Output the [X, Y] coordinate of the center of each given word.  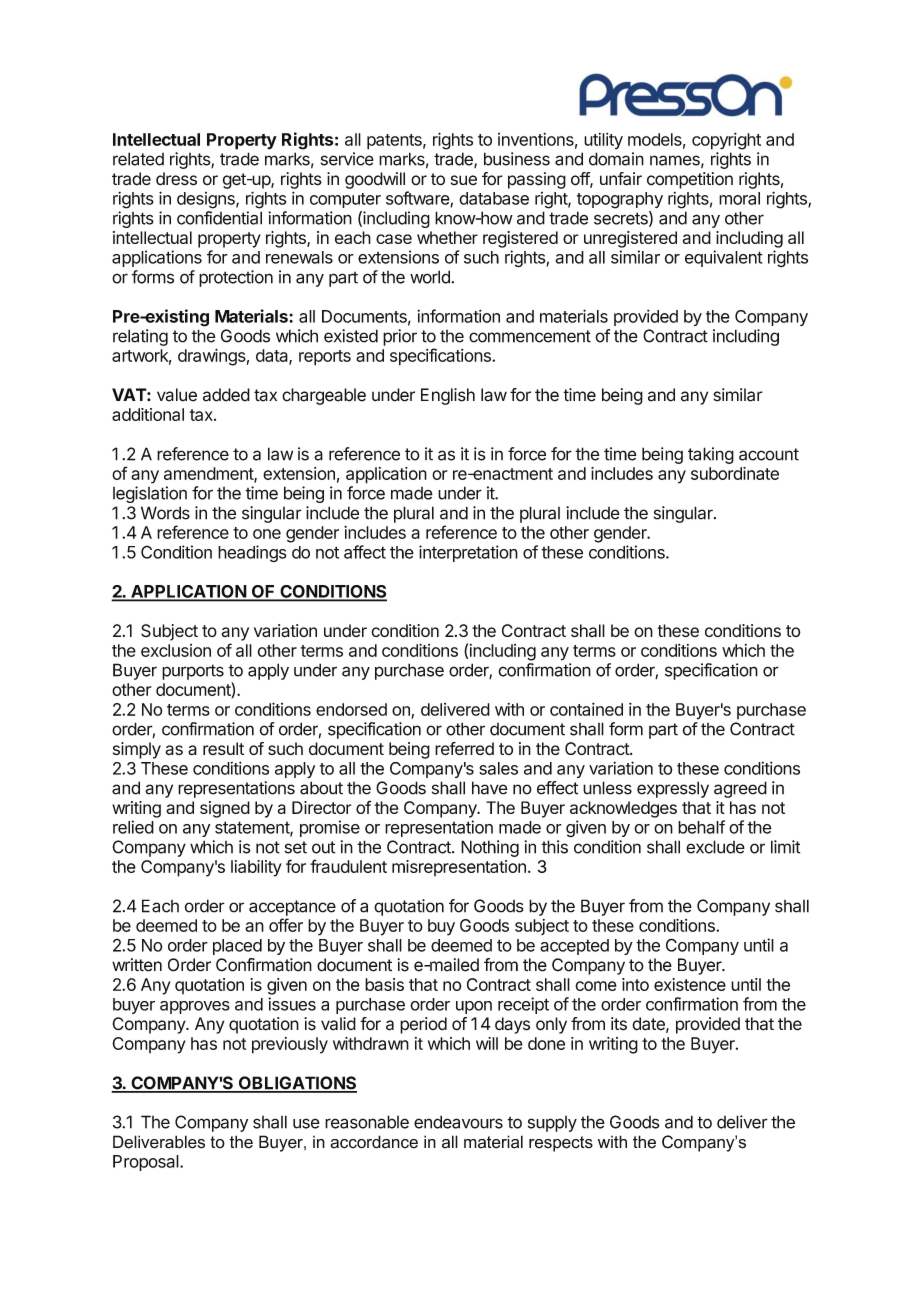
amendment [209, 474]
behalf [701, 827]
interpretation [468, 553]
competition [690, 180]
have [490, 788]
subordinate [735, 473]
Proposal [147, 1163]
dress [176, 179]
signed [225, 809]
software [418, 199]
